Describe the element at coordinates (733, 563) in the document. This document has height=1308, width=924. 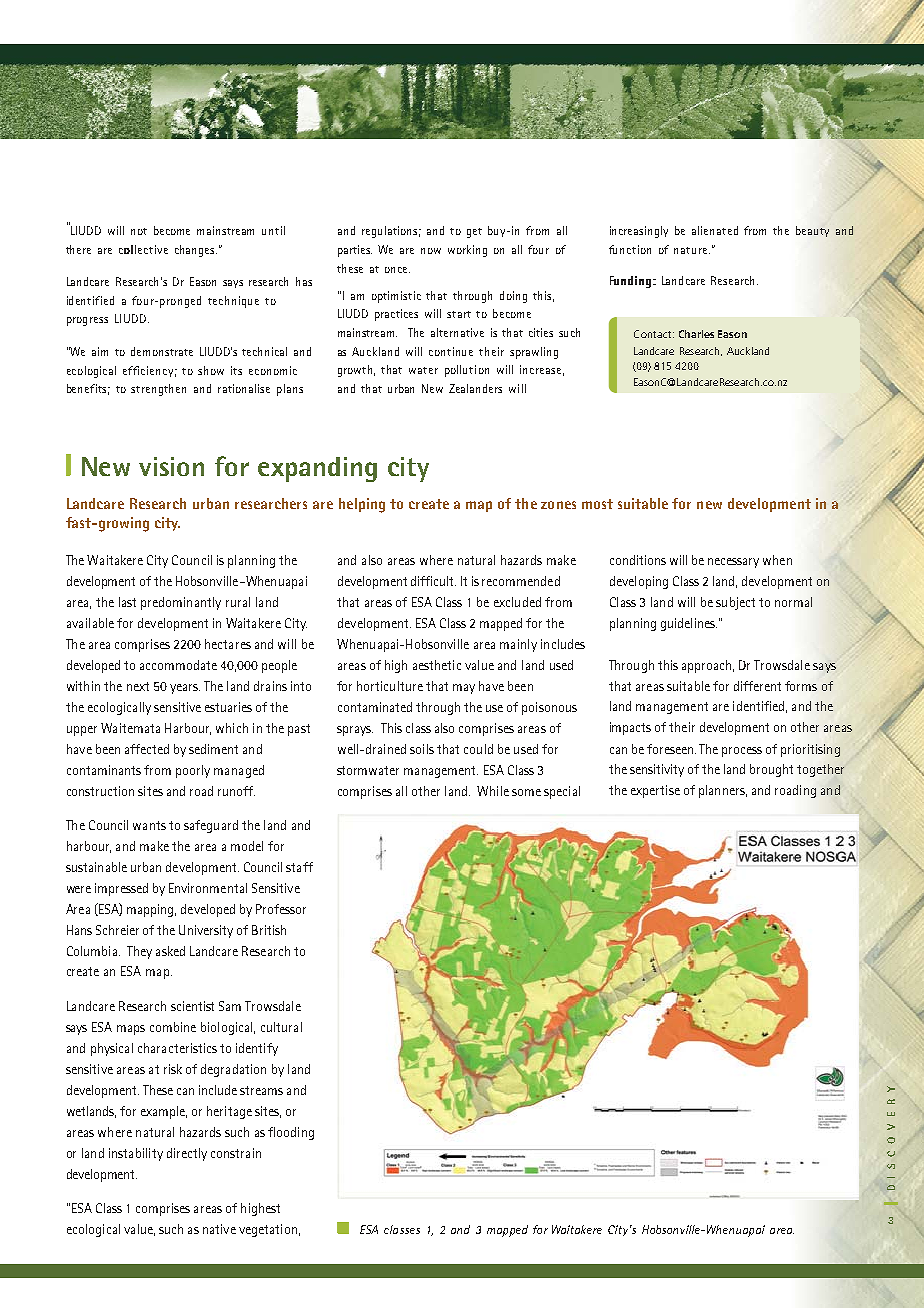
I see `necessary` at that location.
